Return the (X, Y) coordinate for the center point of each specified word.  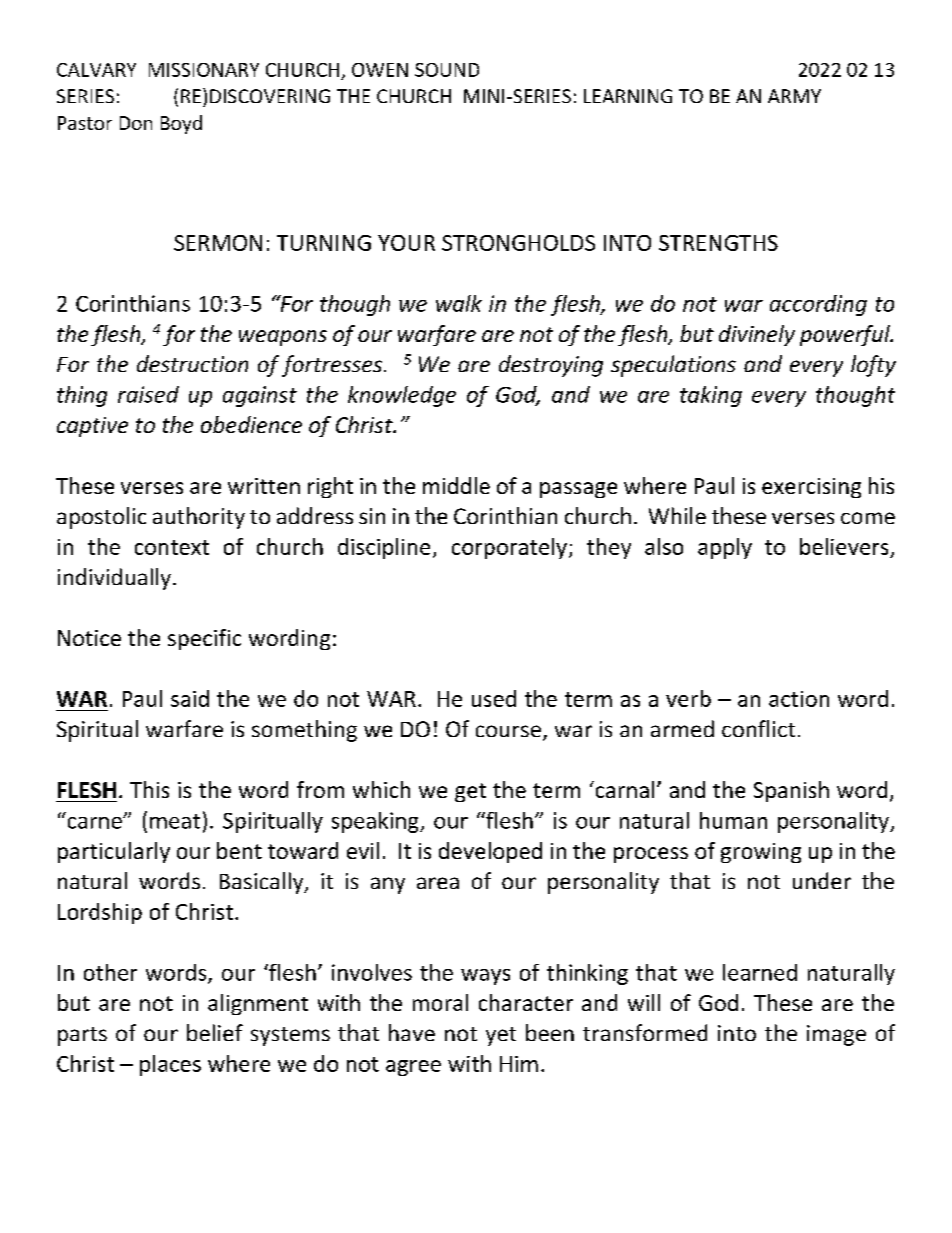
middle (456, 485)
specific (204, 639)
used (494, 698)
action (799, 699)
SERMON (218, 243)
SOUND (447, 70)
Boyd (181, 124)
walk (459, 303)
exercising (811, 488)
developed (490, 852)
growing (761, 853)
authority (199, 518)
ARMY (794, 96)
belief (215, 1032)
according (818, 305)
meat (175, 821)
